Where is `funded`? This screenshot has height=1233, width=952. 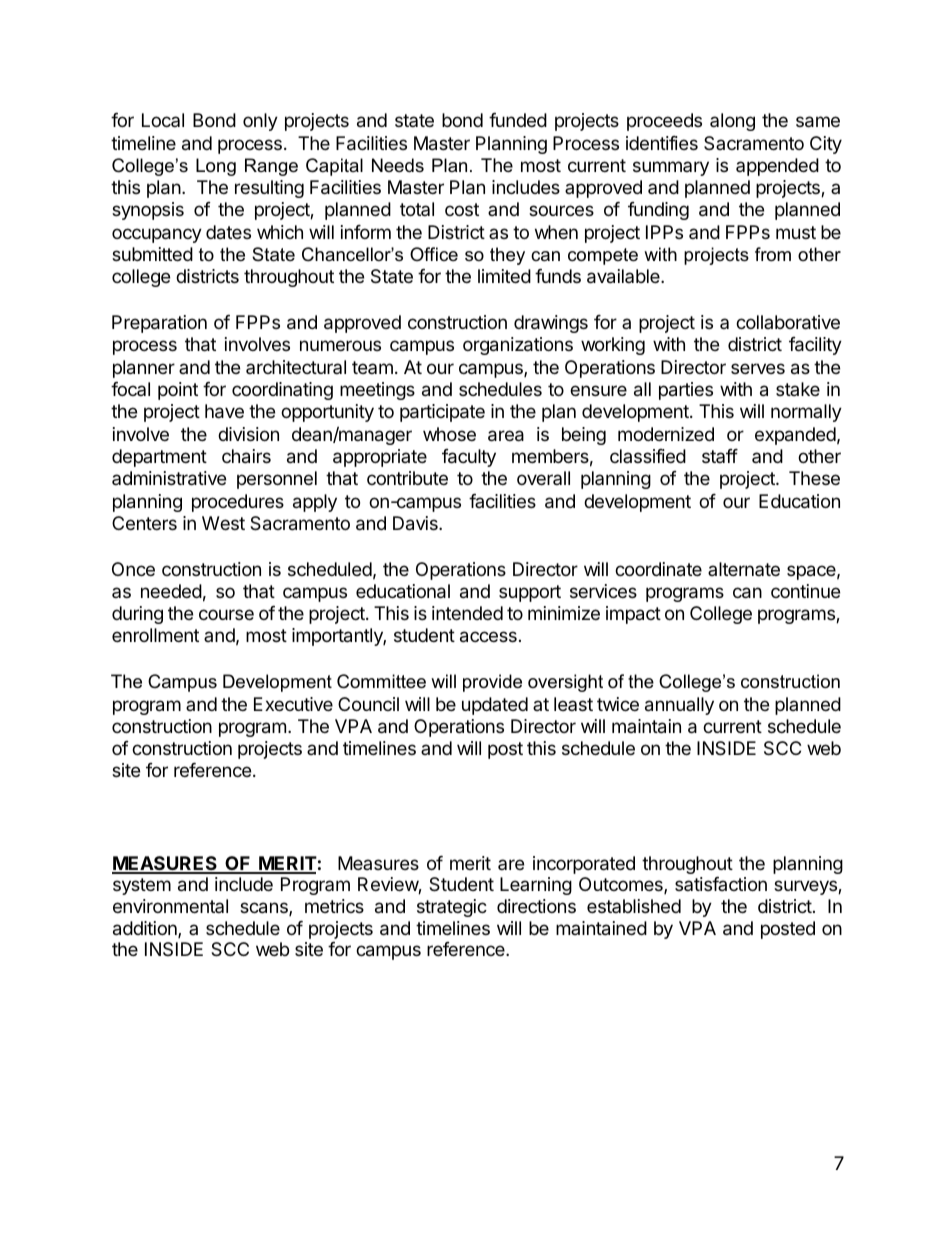
funded is located at coordinates (518, 120).
